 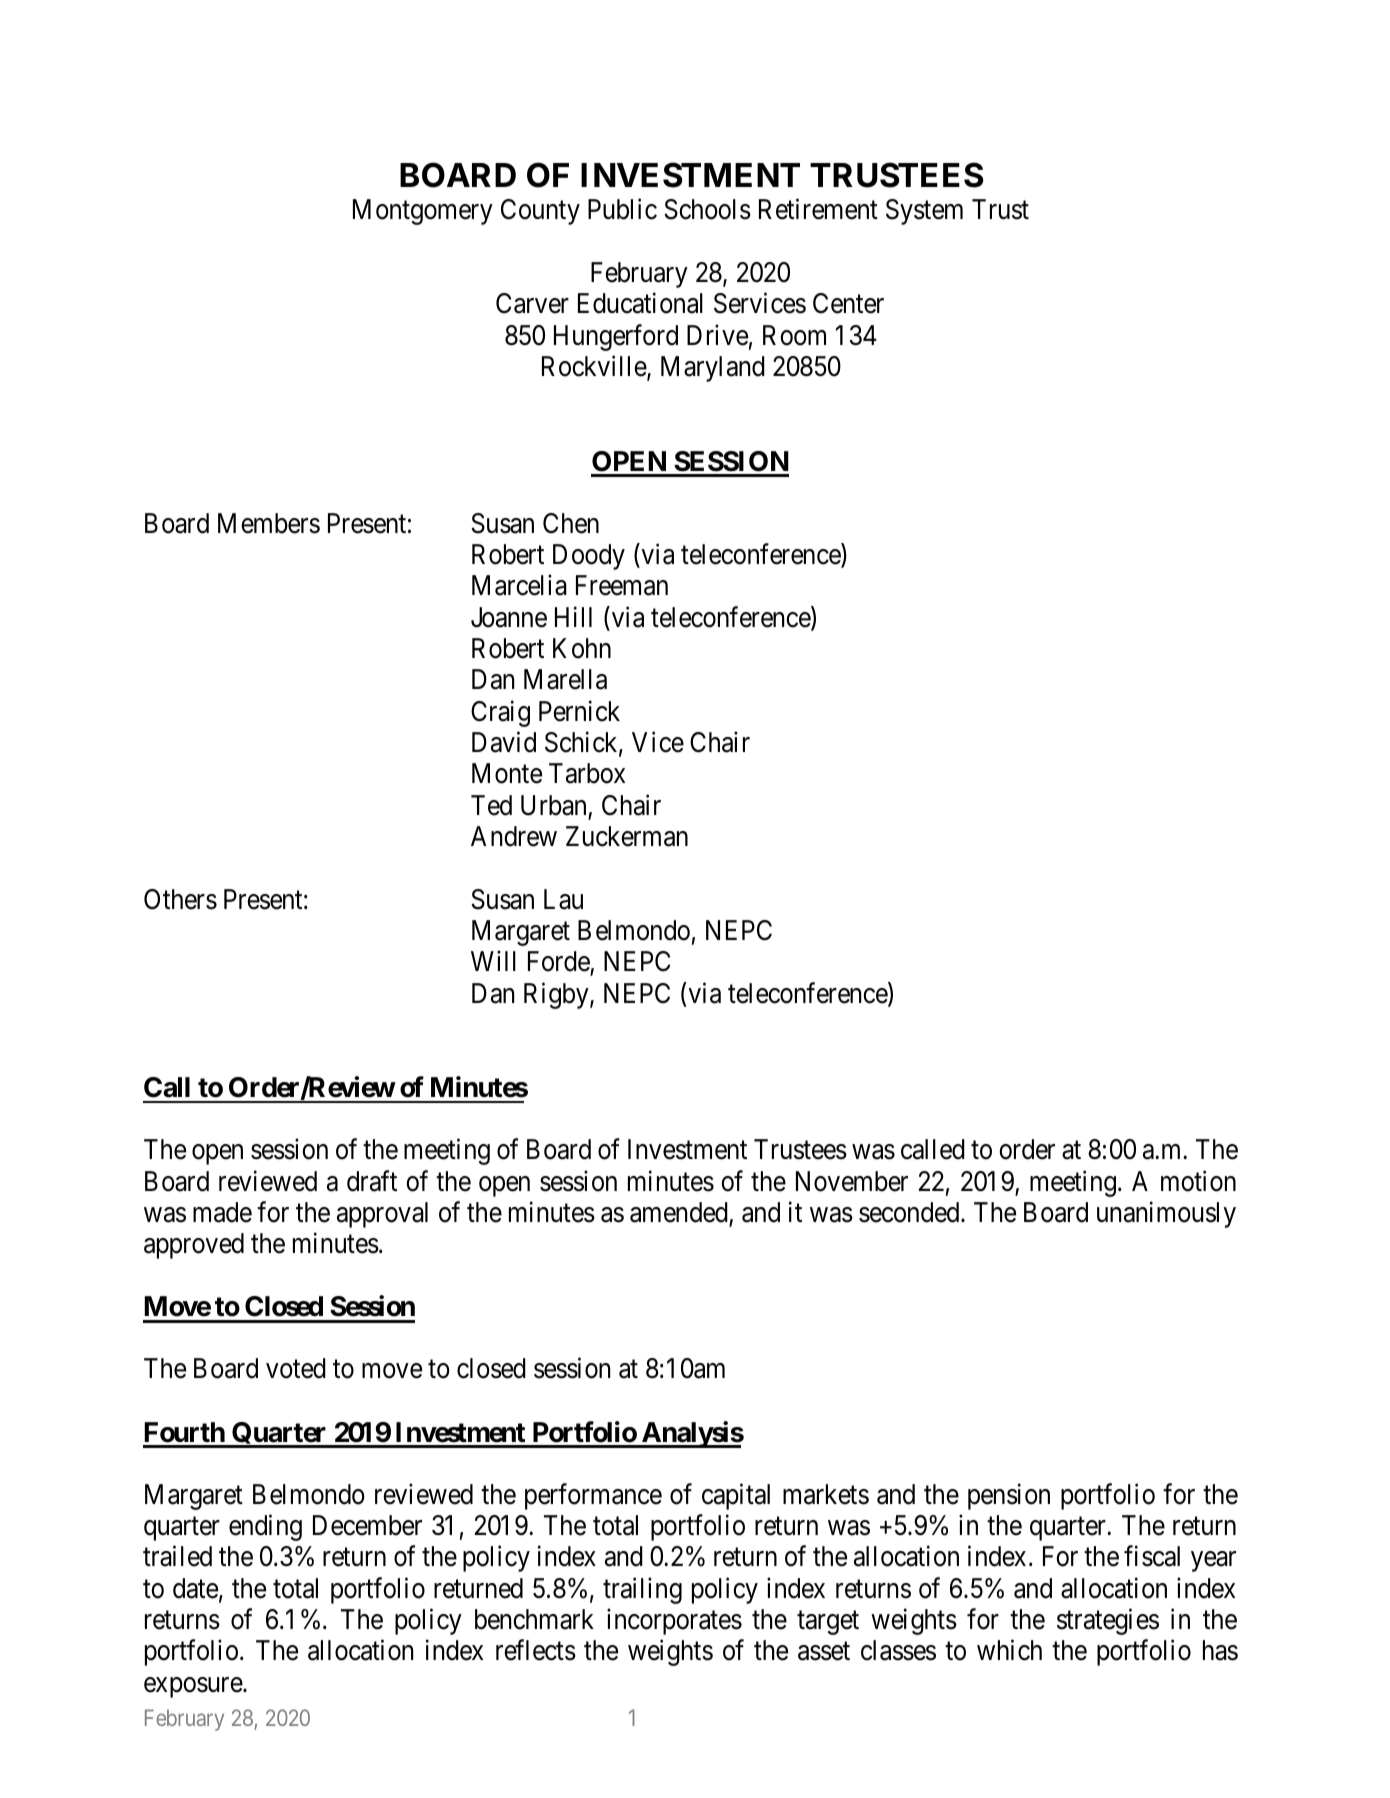 I want to click on Forde, so click(x=559, y=963).
